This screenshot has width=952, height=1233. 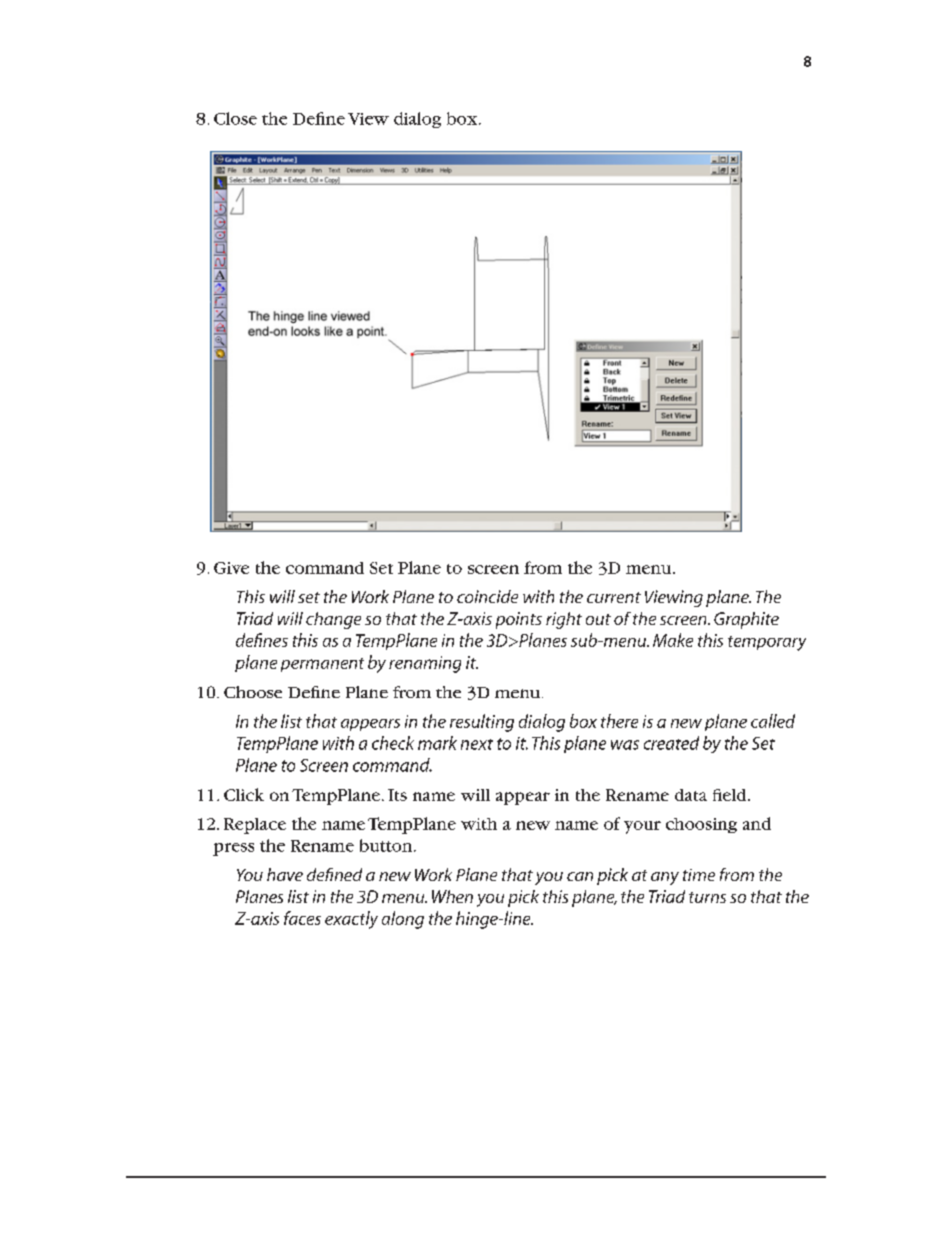 What do you see at coordinates (487, 596) in the screenshot?
I see `coincide` at bounding box center [487, 596].
